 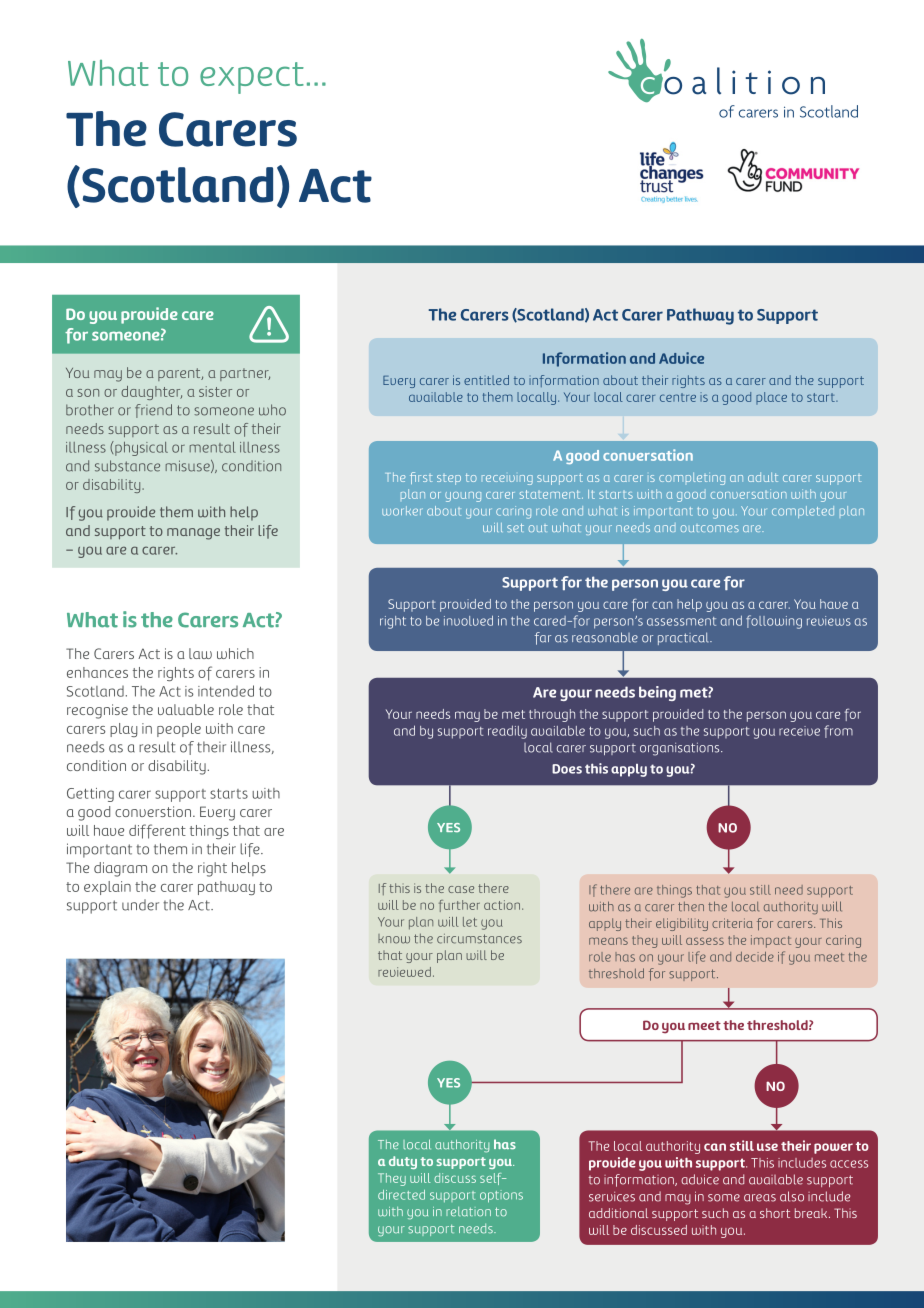 I want to click on people, so click(x=179, y=730).
